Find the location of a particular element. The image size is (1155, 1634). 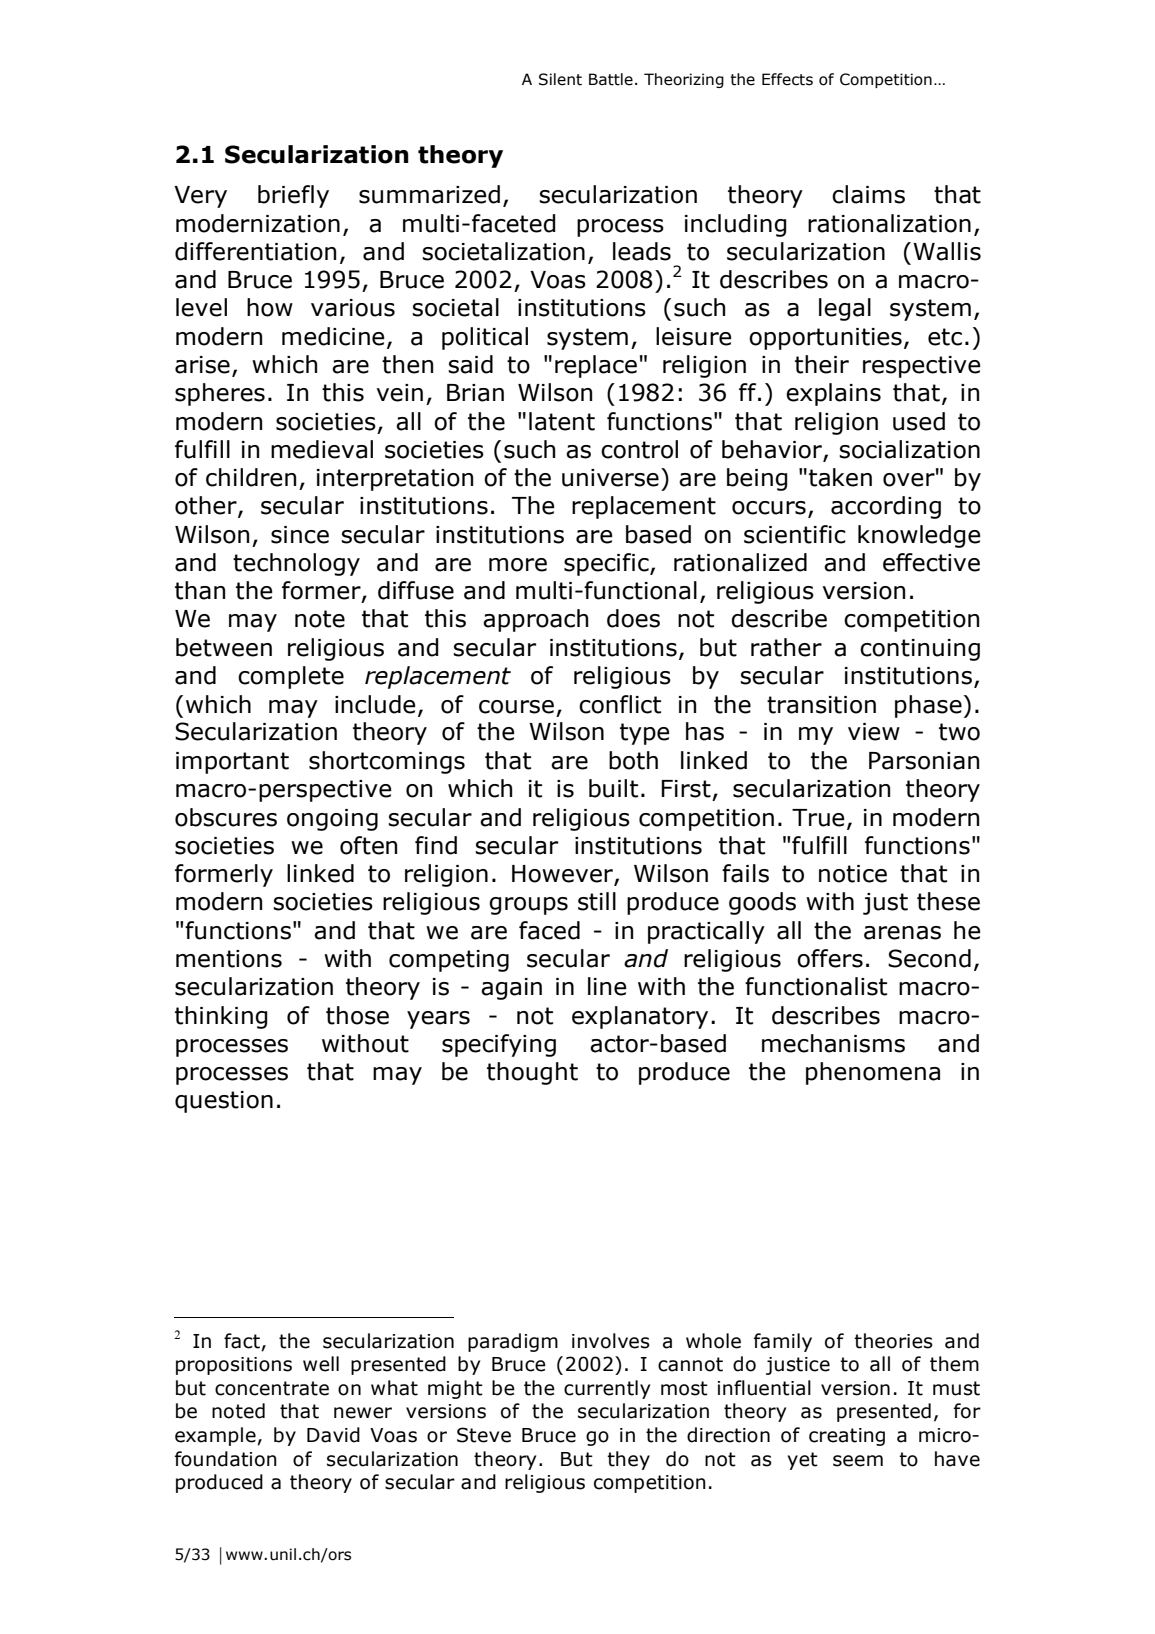

view is located at coordinates (874, 732).
